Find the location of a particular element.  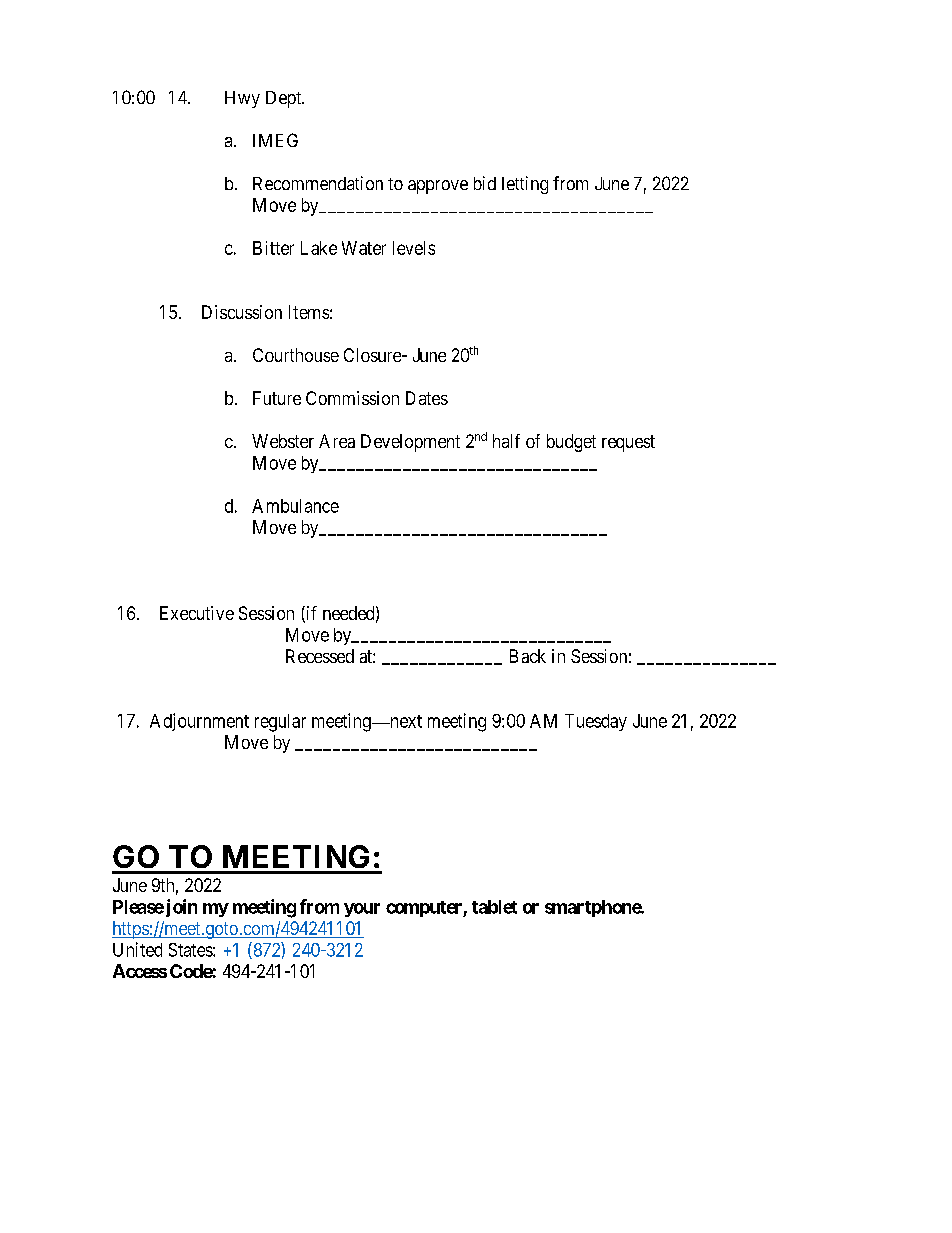

Hwy is located at coordinates (242, 99).
